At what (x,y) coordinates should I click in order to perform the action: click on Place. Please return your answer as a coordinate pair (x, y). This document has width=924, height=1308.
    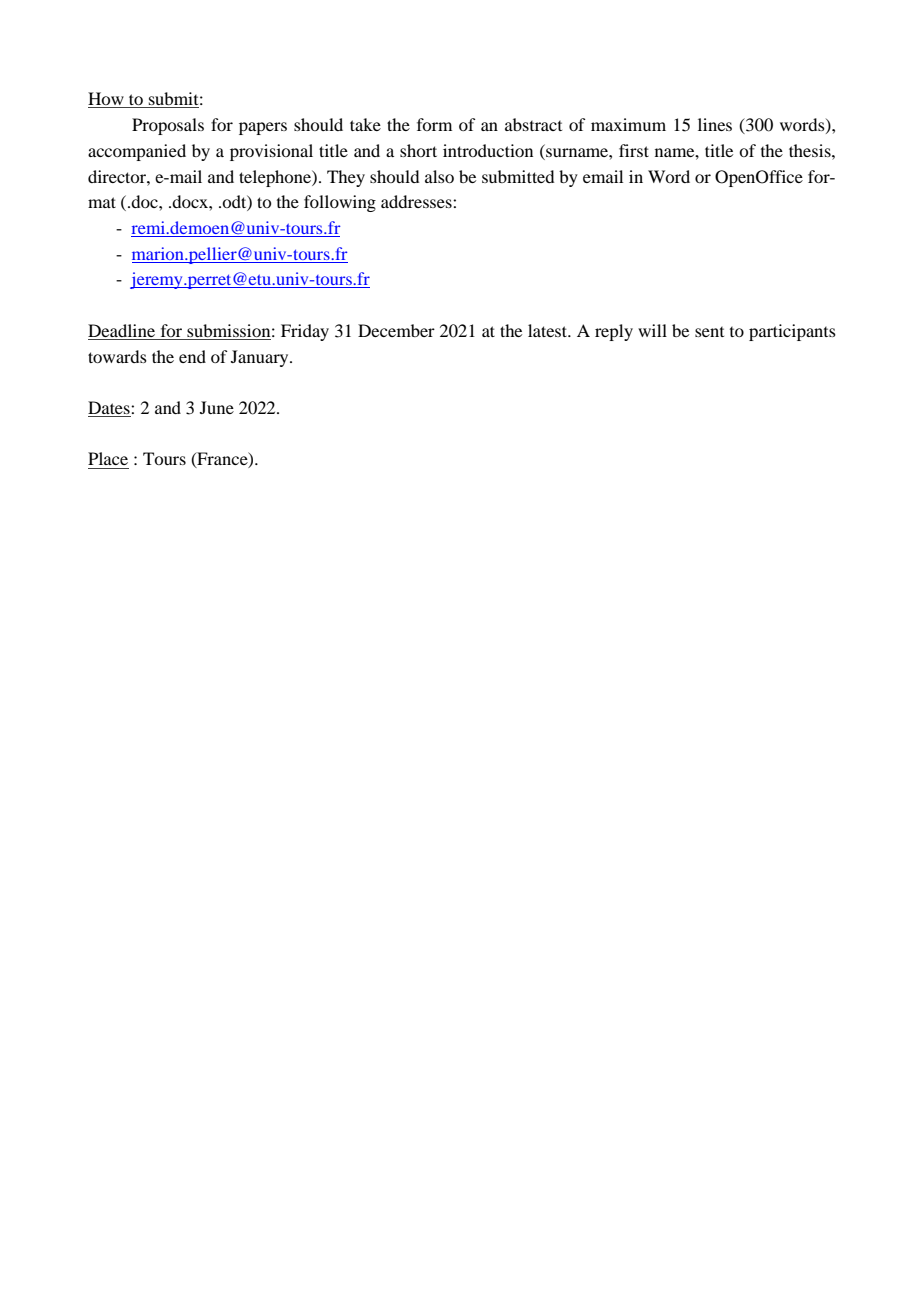
    Looking at the image, I should click on (108, 458).
